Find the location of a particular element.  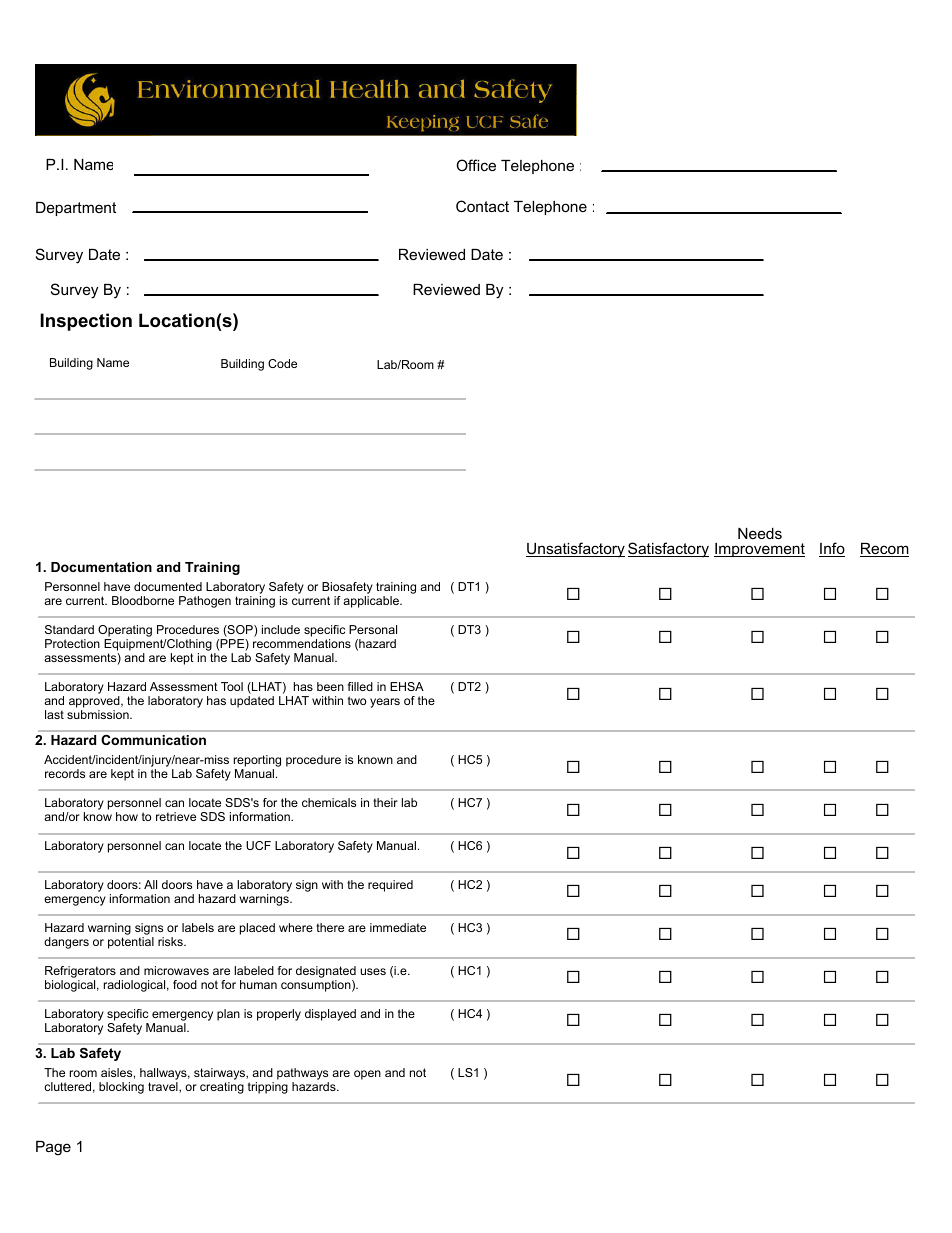

years is located at coordinates (385, 703).
